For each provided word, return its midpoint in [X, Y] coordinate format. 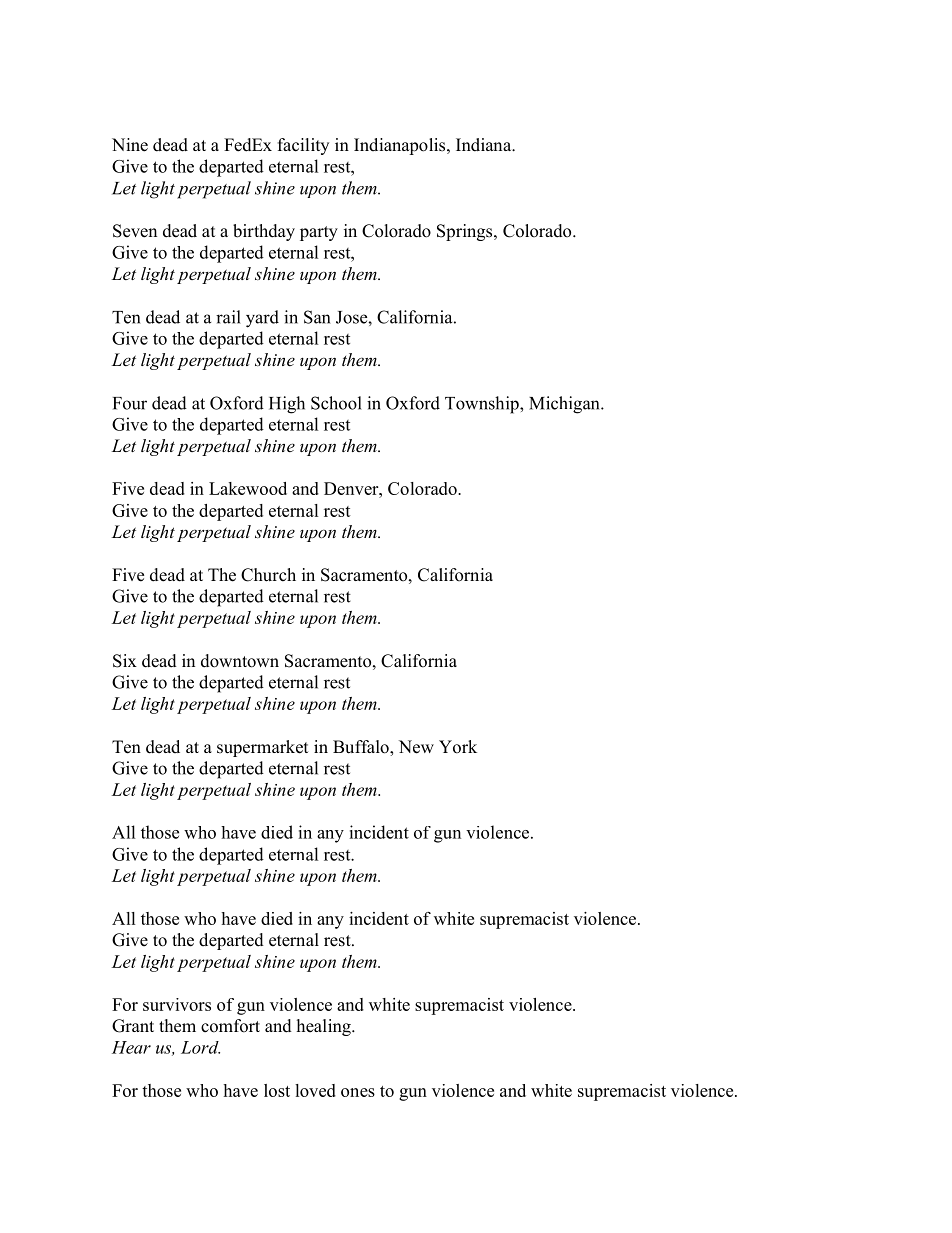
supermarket [262, 748]
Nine [130, 145]
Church [268, 575]
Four [130, 403]
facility [303, 146]
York [458, 747]
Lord [200, 1047]
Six [125, 661]
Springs [466, 232]
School [336, 403]
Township [483, 405]
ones [358, 1092]
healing [325, 1027]
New [416, 747]
